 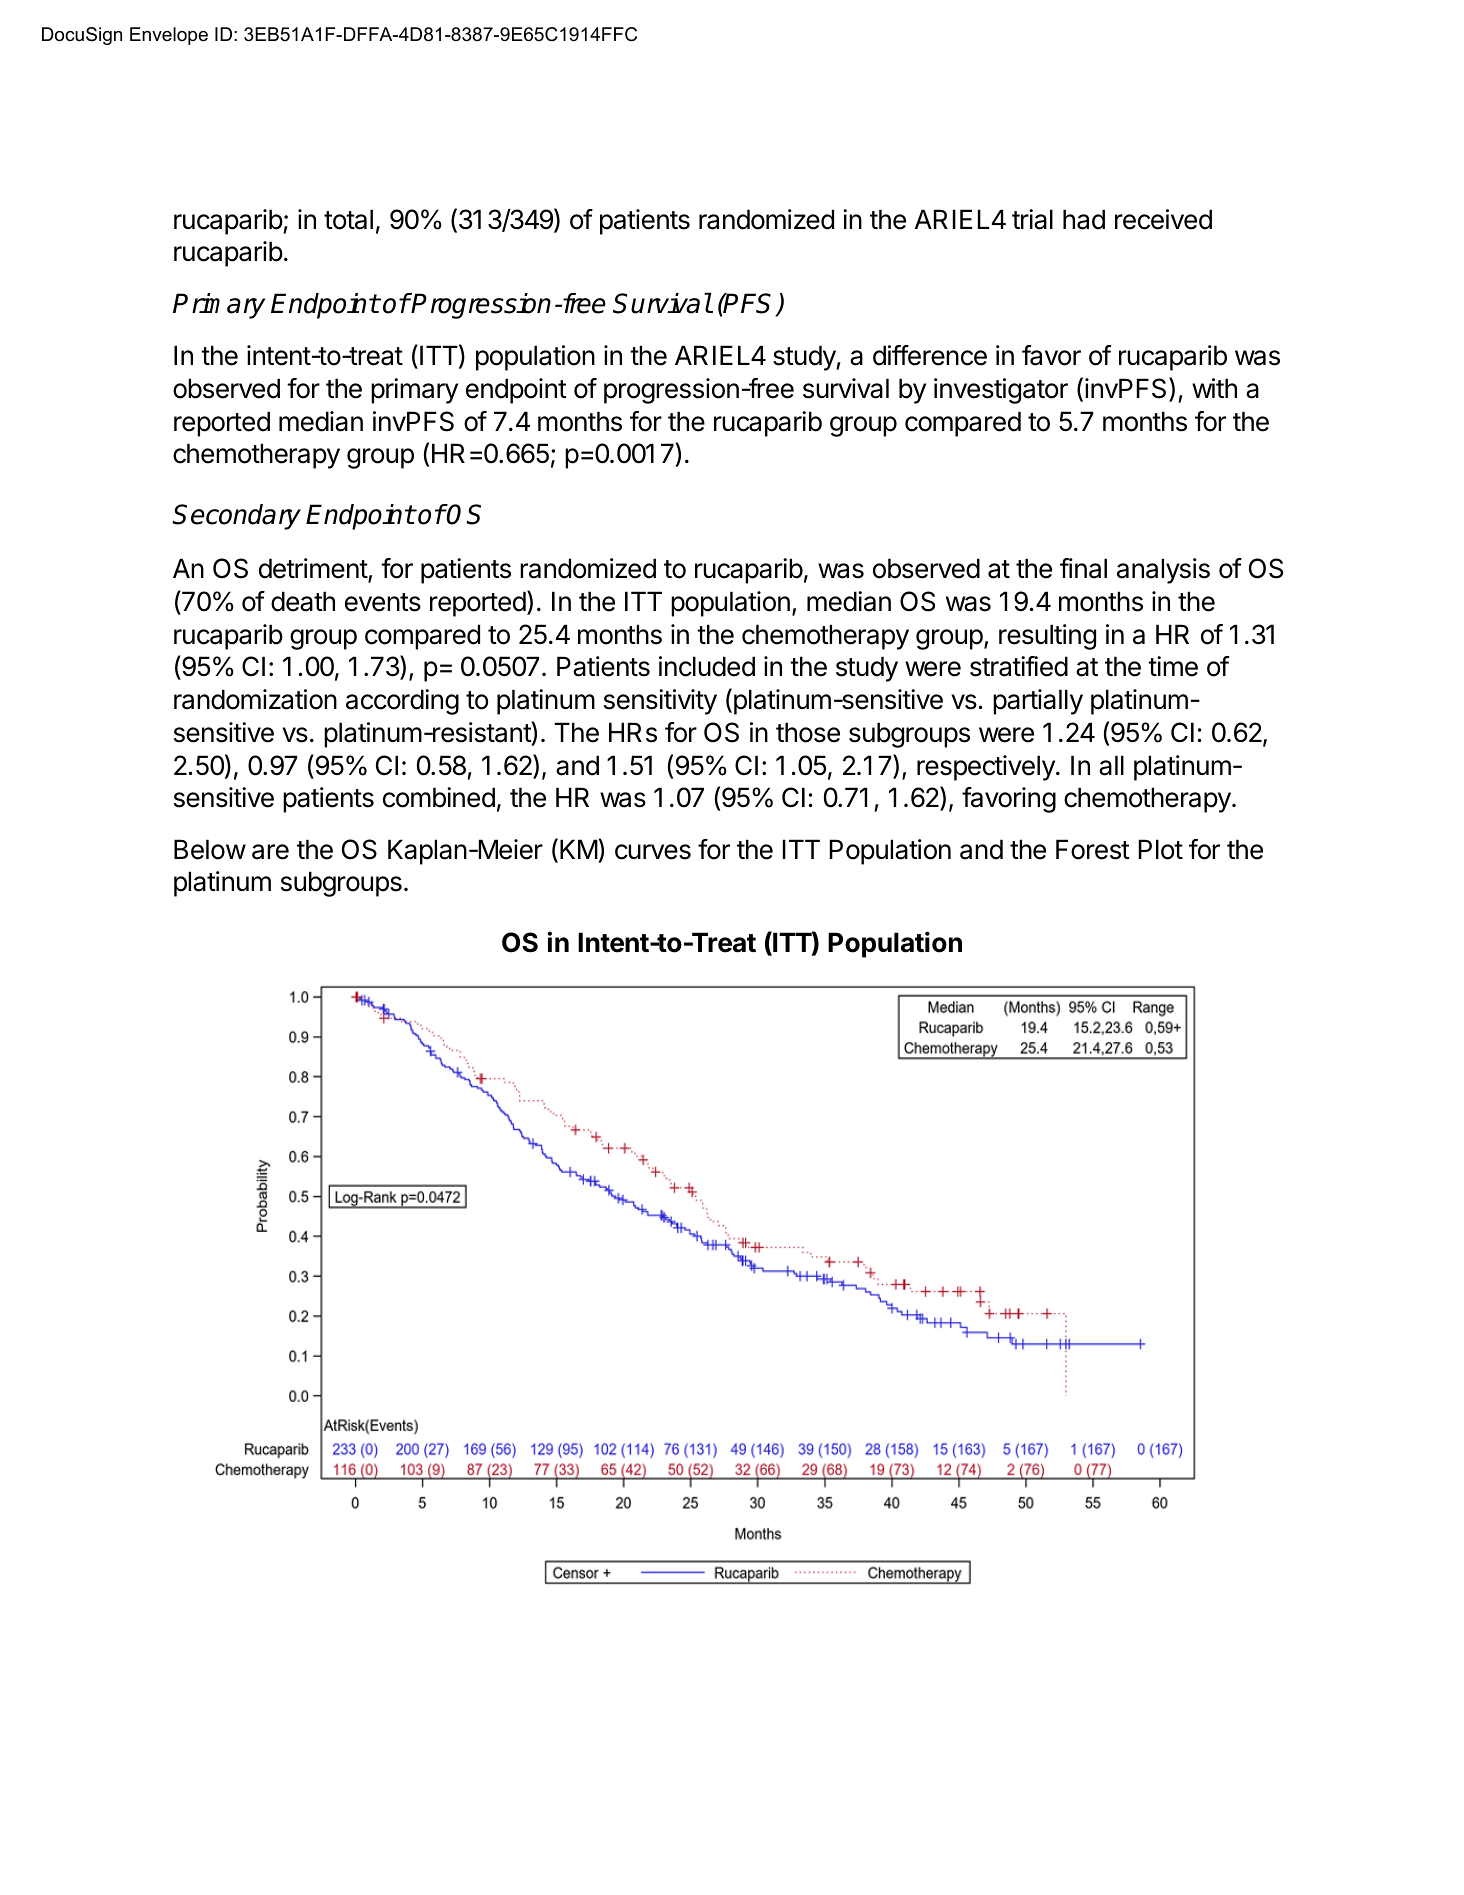 What do you see at coordinates (1001, 391) in the screenshot?
I see `investigator` at bounding box center [1001, 391].
